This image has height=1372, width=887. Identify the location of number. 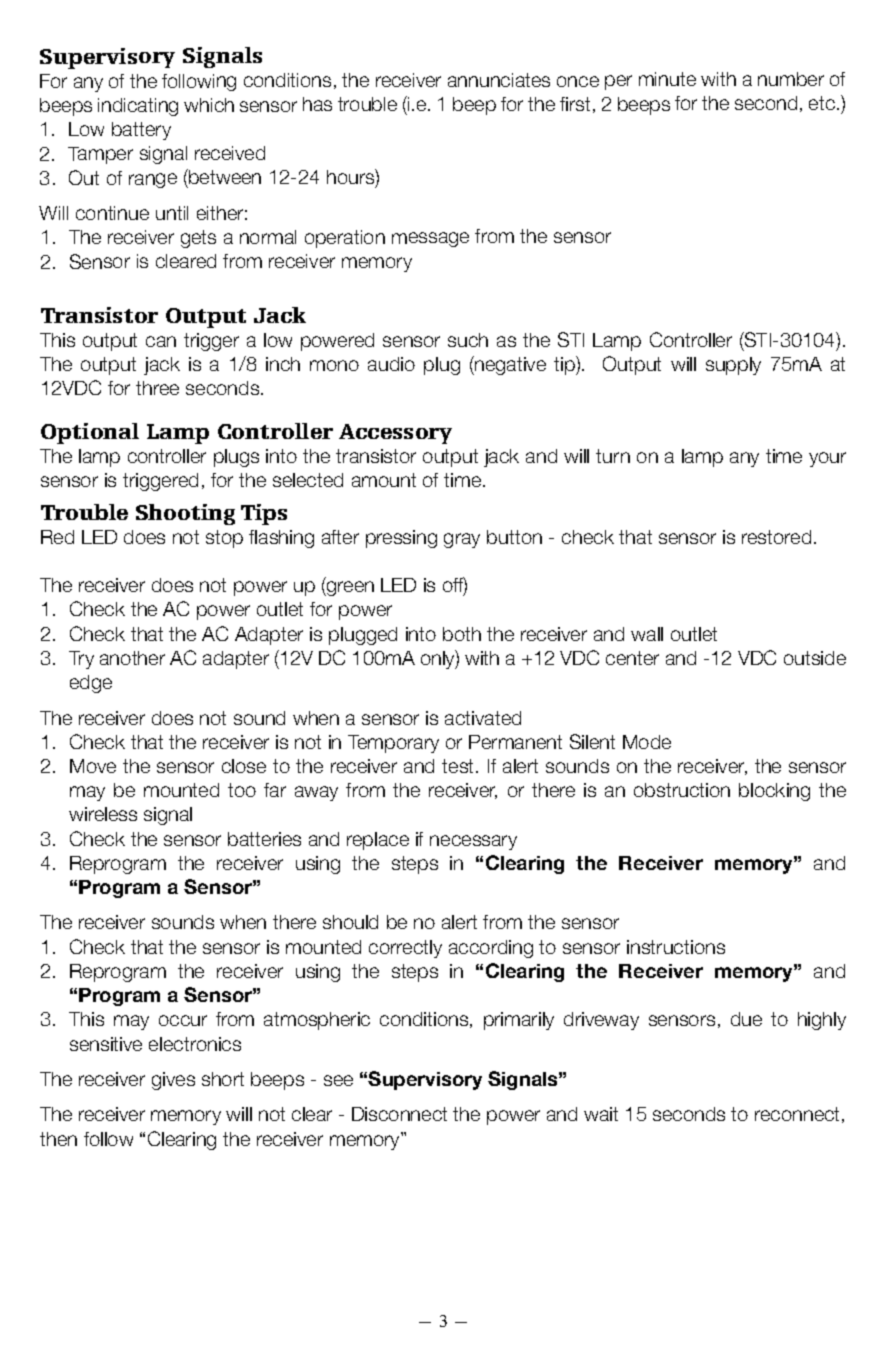
(791, 79).
